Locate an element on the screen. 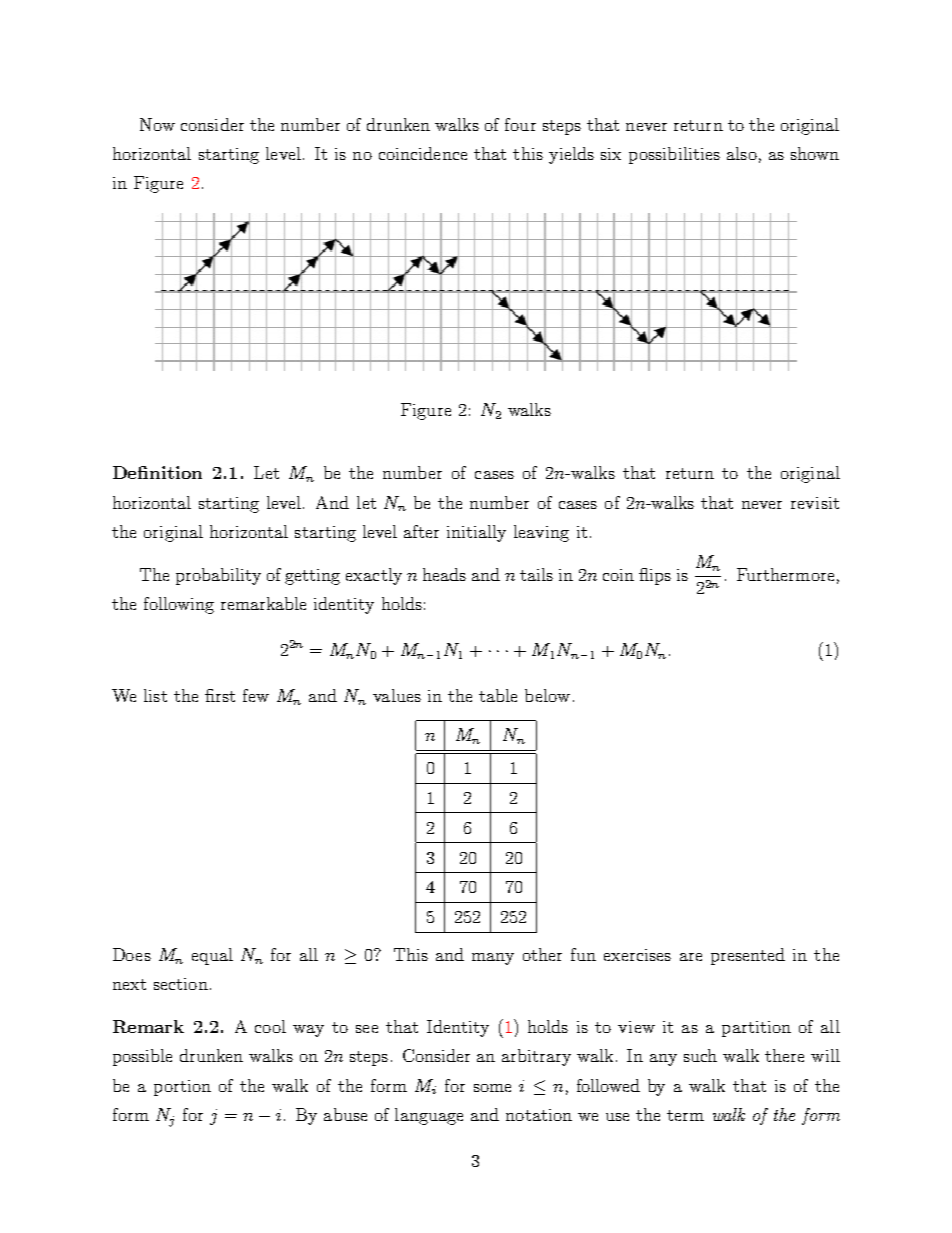 This screenshot has height=1233, width=952. revisit is located at coordinates (815, 503).
